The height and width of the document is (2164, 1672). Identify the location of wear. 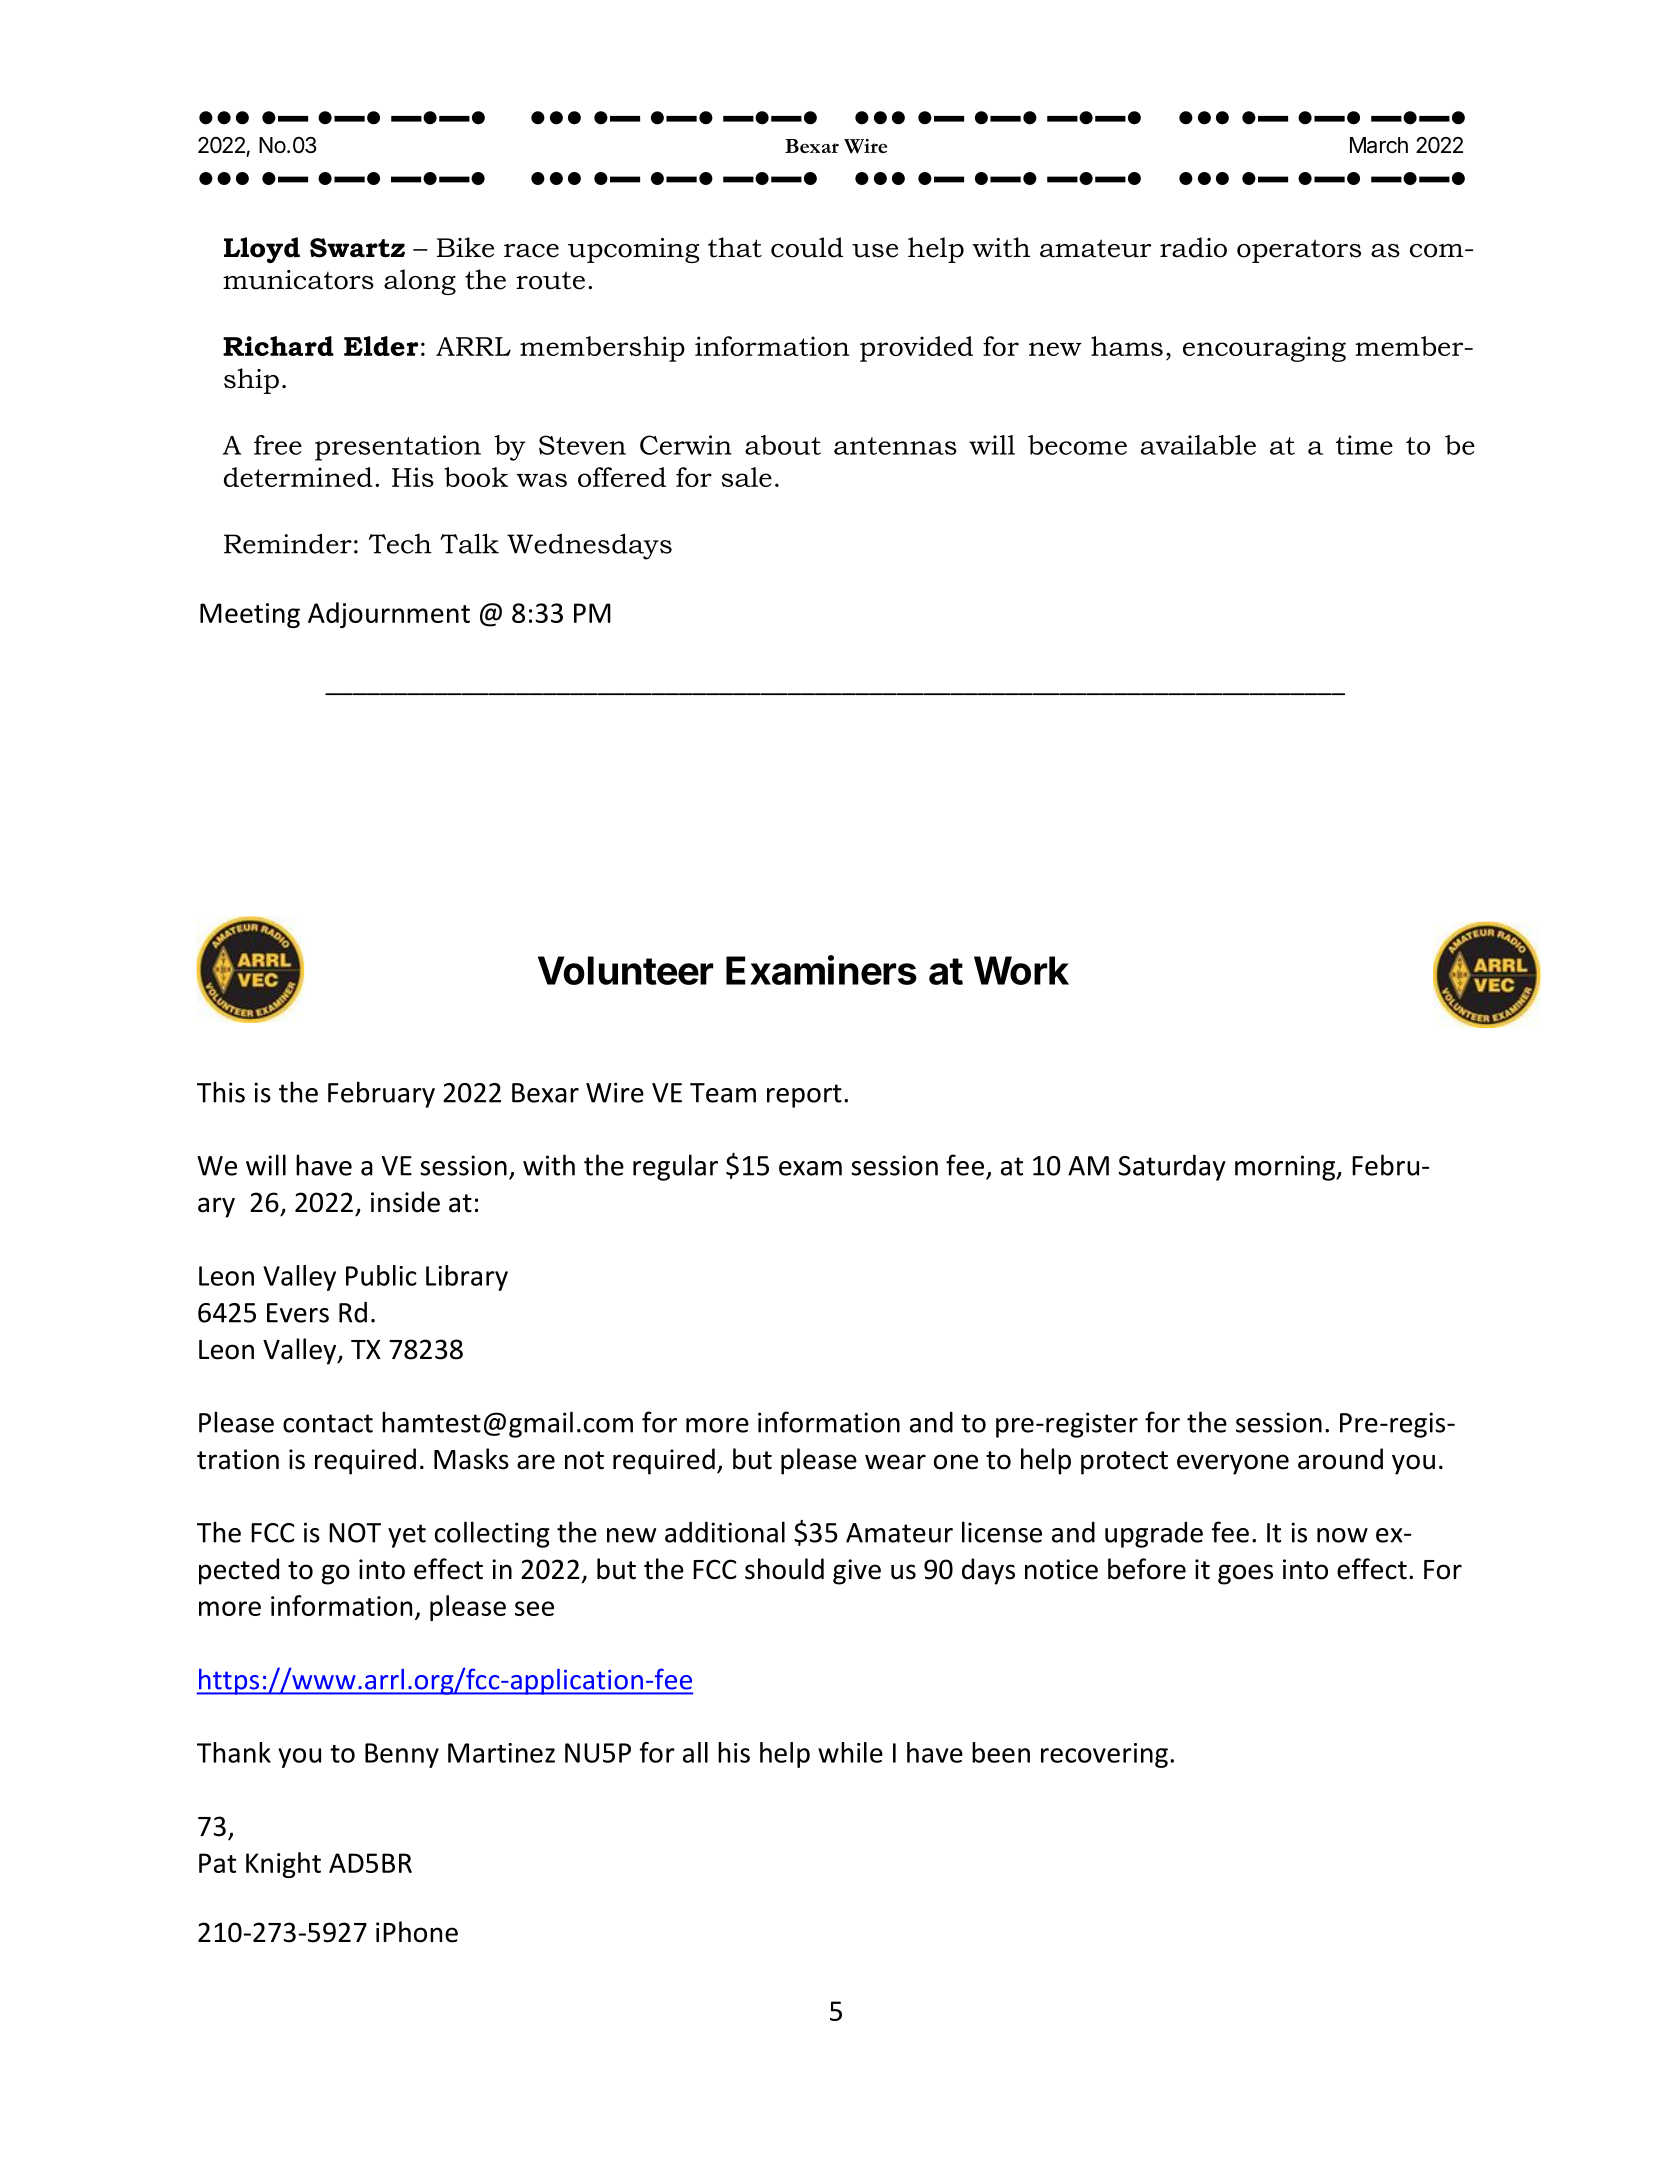
(895, 1462).
